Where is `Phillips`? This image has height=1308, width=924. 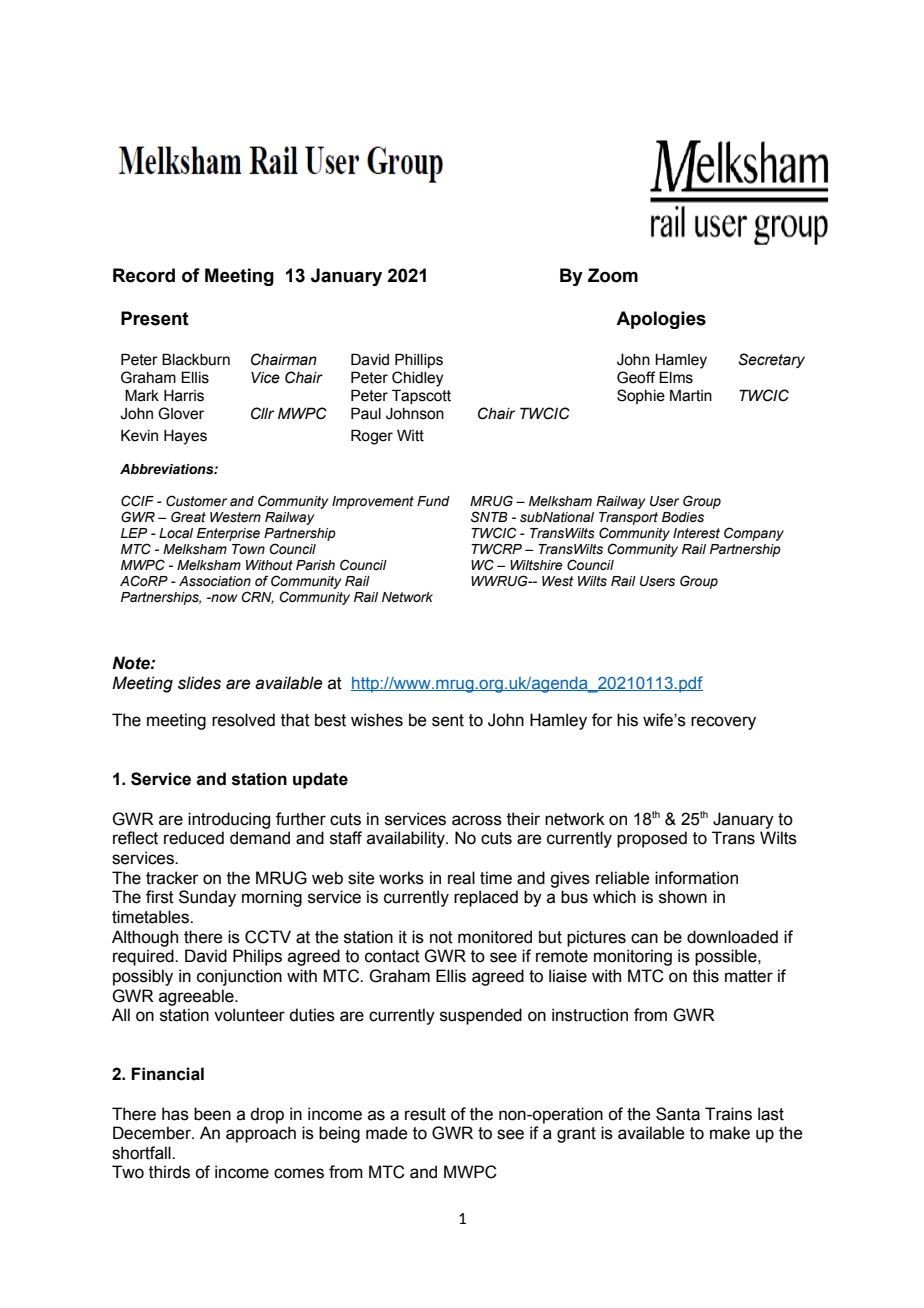 Phillips is located at coordinates (419, 360).
